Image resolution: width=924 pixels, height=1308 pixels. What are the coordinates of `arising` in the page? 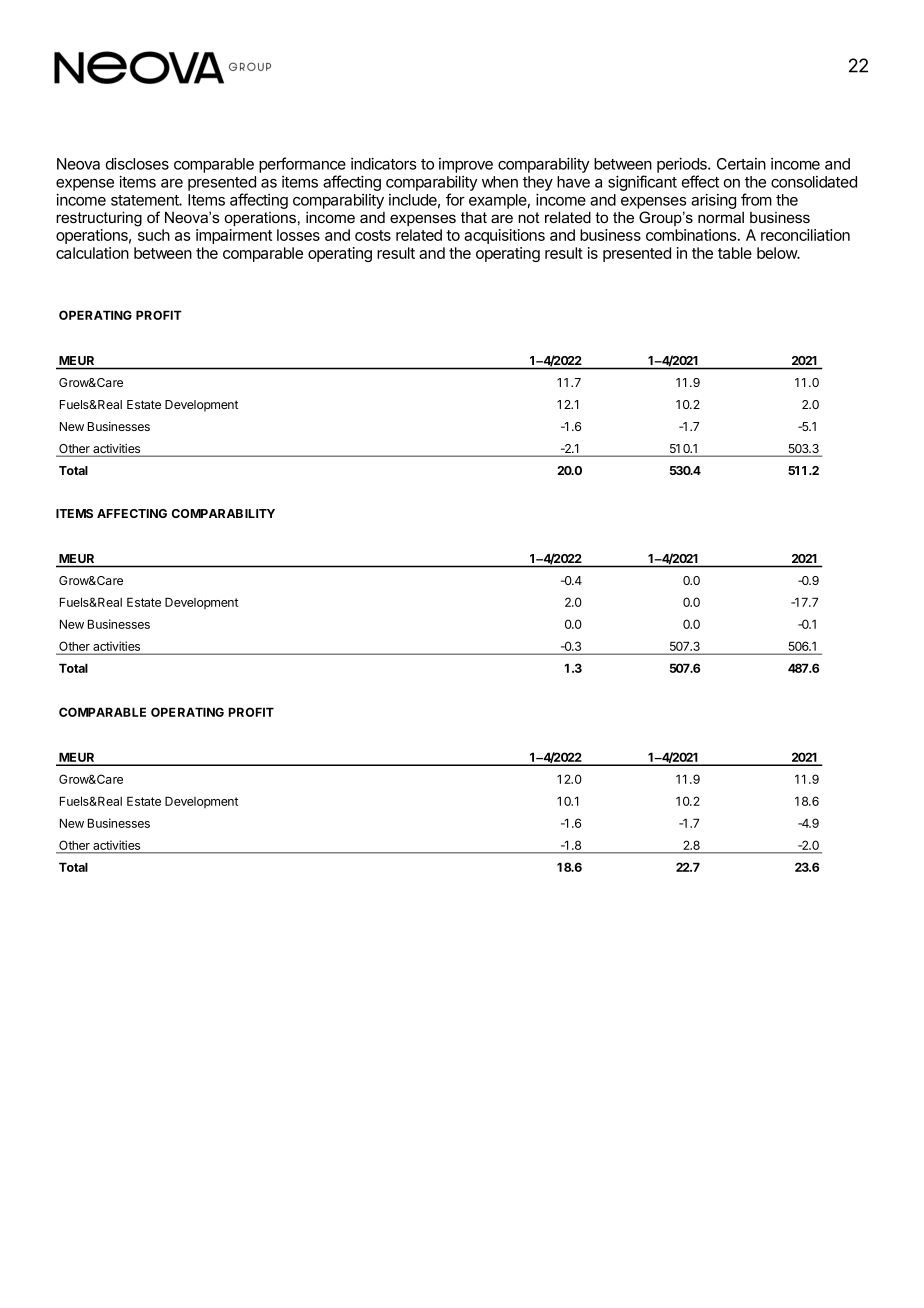 It's located at (713, 201).
